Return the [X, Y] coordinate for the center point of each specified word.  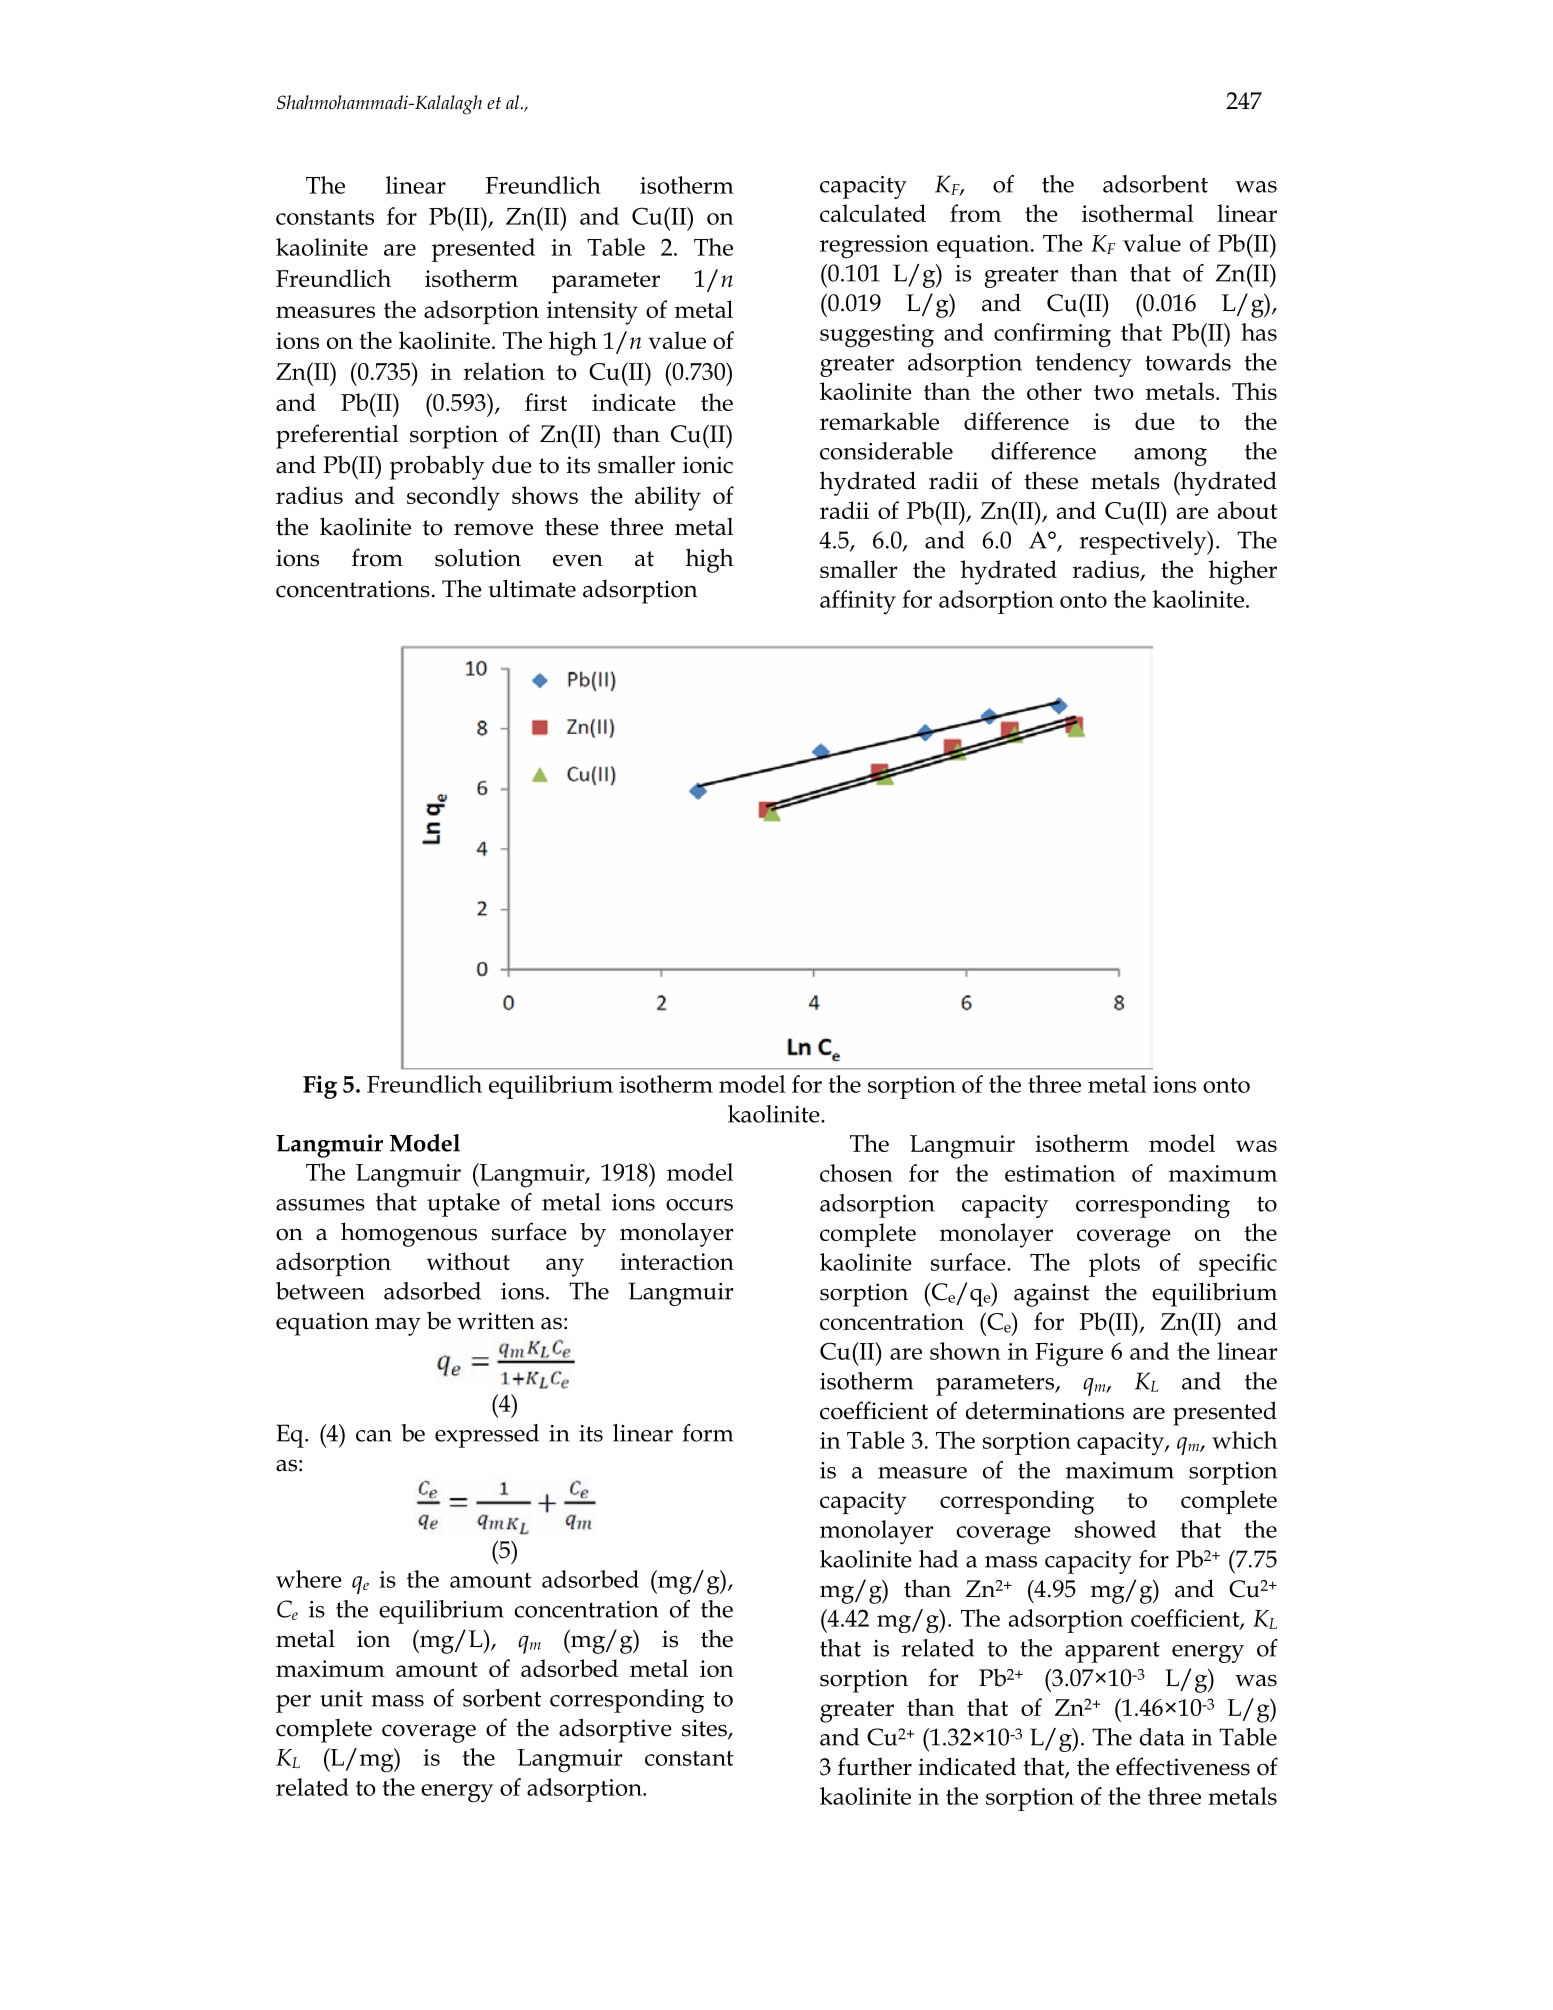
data [1162, 1737]
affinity [858, 602]
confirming [1052, 335]
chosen [856, 1173]
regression [874, 247]
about [1247, 510]
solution [478, 558]
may [398, 1327]
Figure [1069, 1355]
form [708, 1433]
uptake [463, 1205]
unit [341, 1698]
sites [705, 1729]
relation [504, 371]
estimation [1060, 1173]
